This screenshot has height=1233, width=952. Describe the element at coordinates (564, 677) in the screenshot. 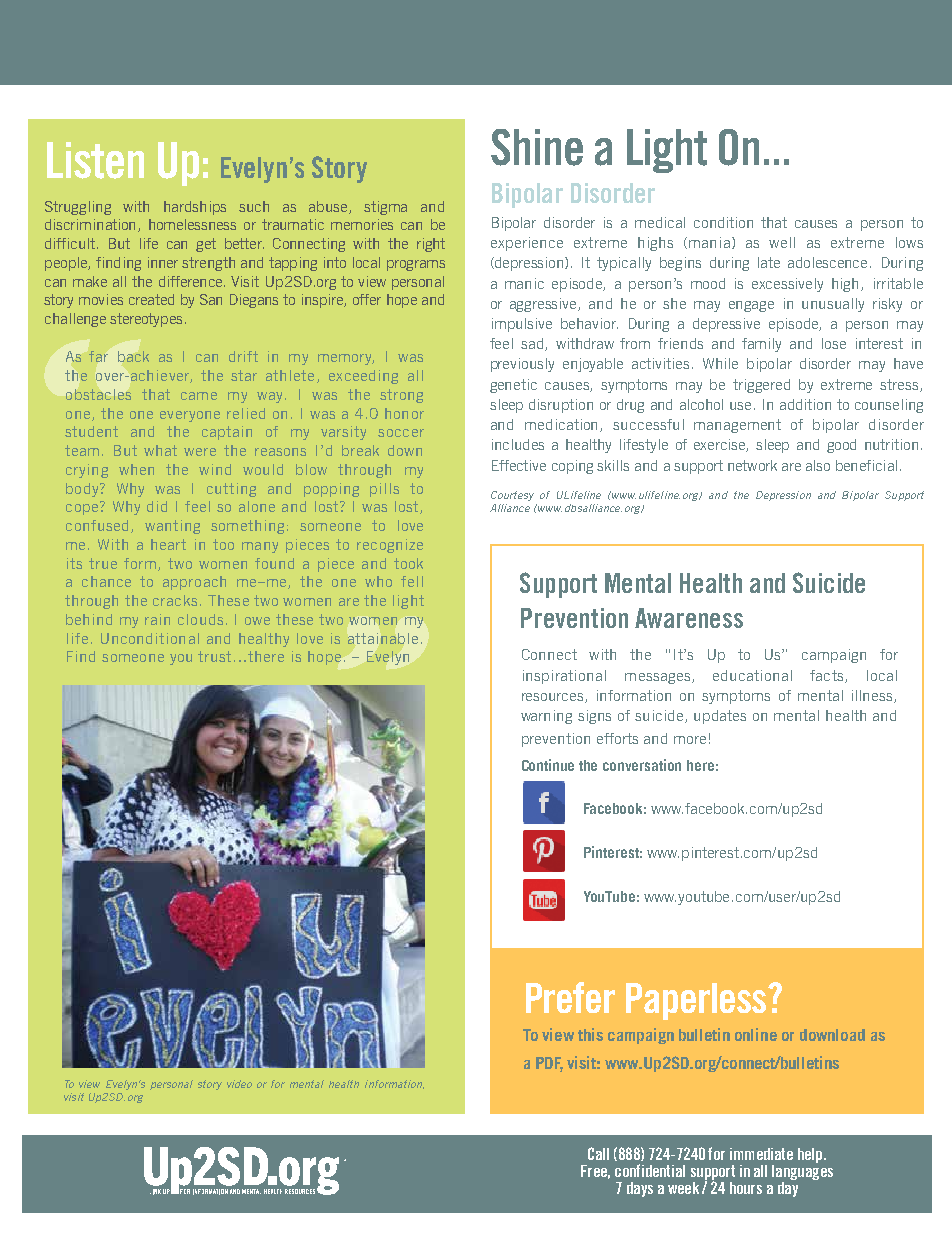

I see `inspirational` at that location.
